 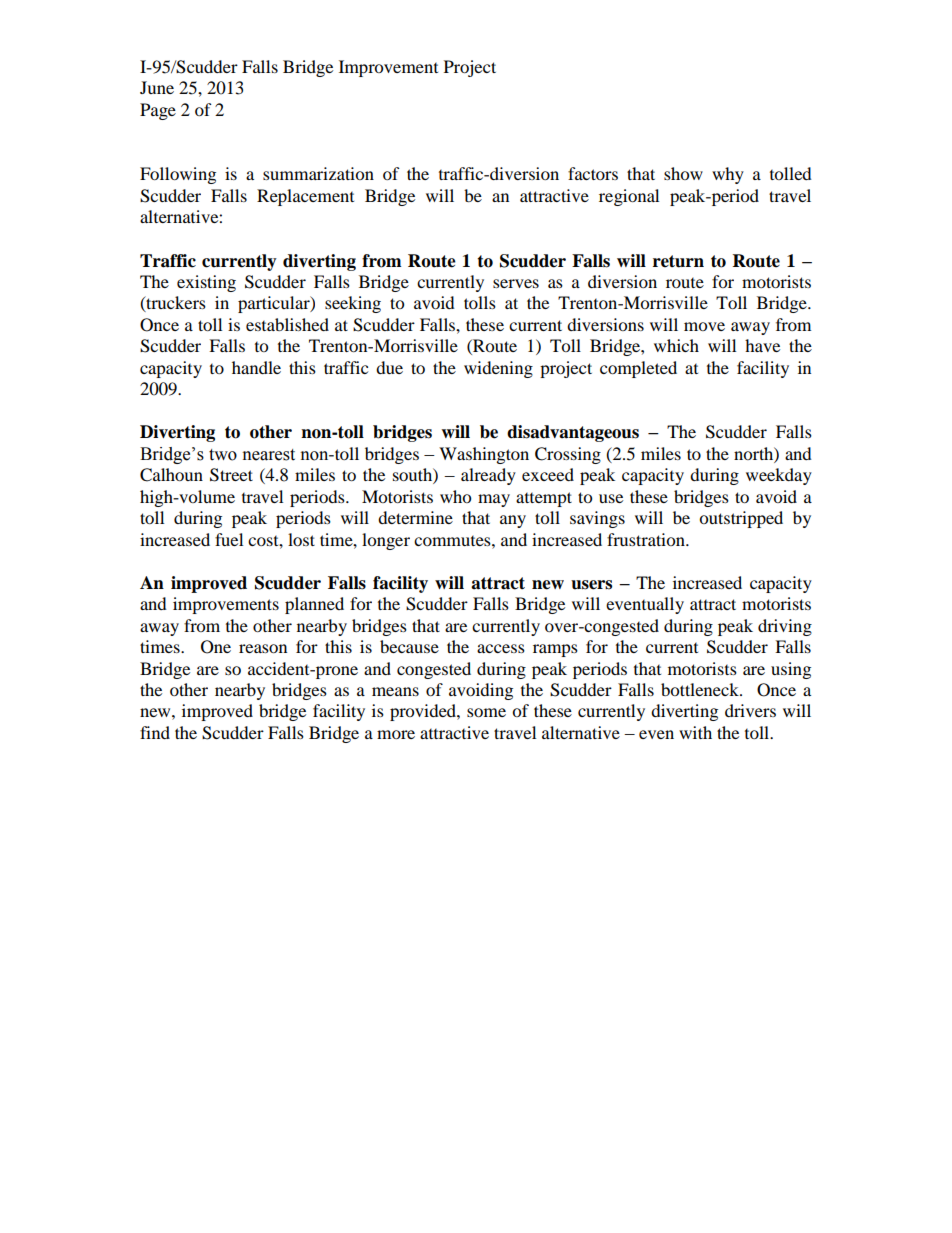 I want to click on Page, so click(x=158, y=111).
